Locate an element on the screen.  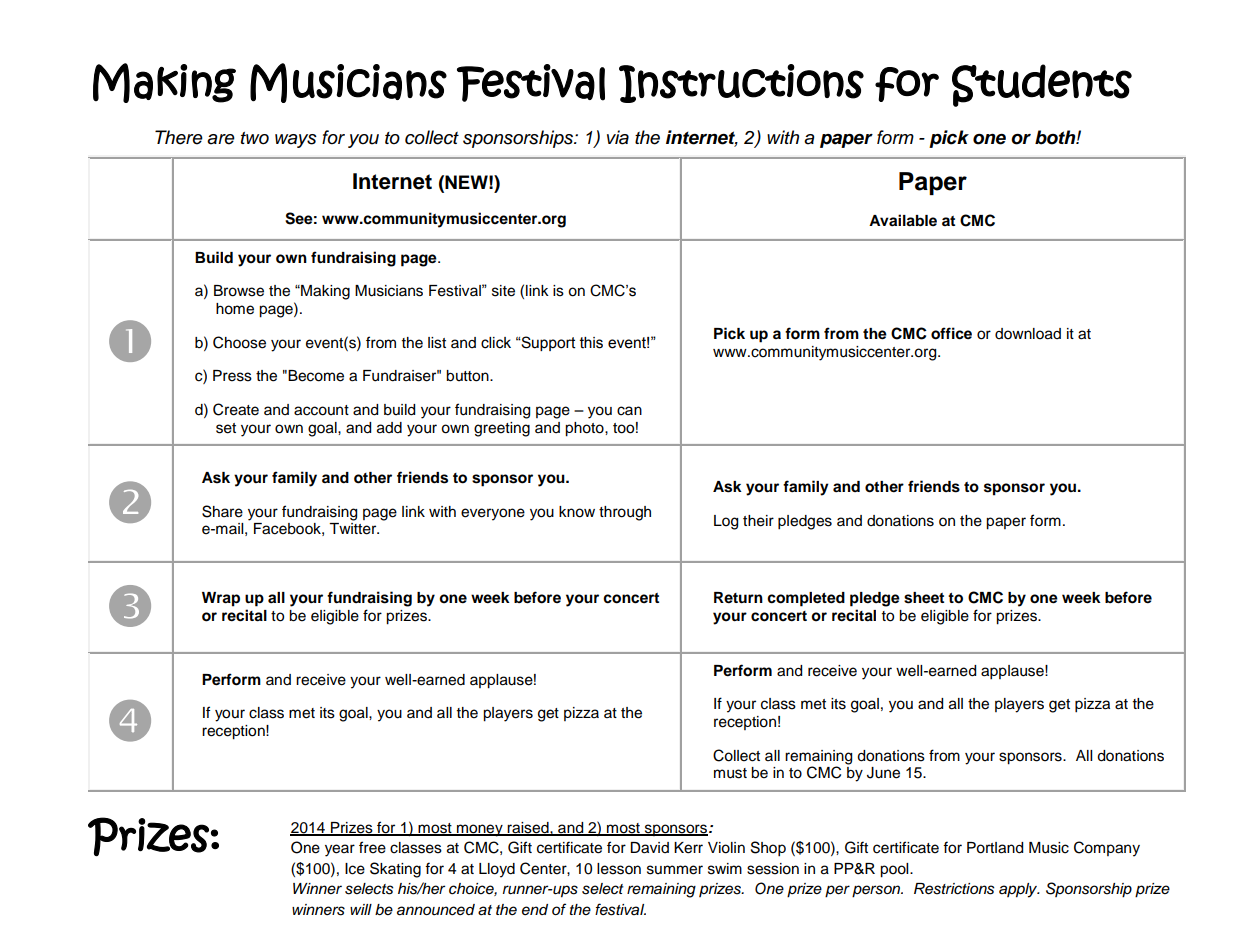
Students is located at coordinates (1042, 85).
